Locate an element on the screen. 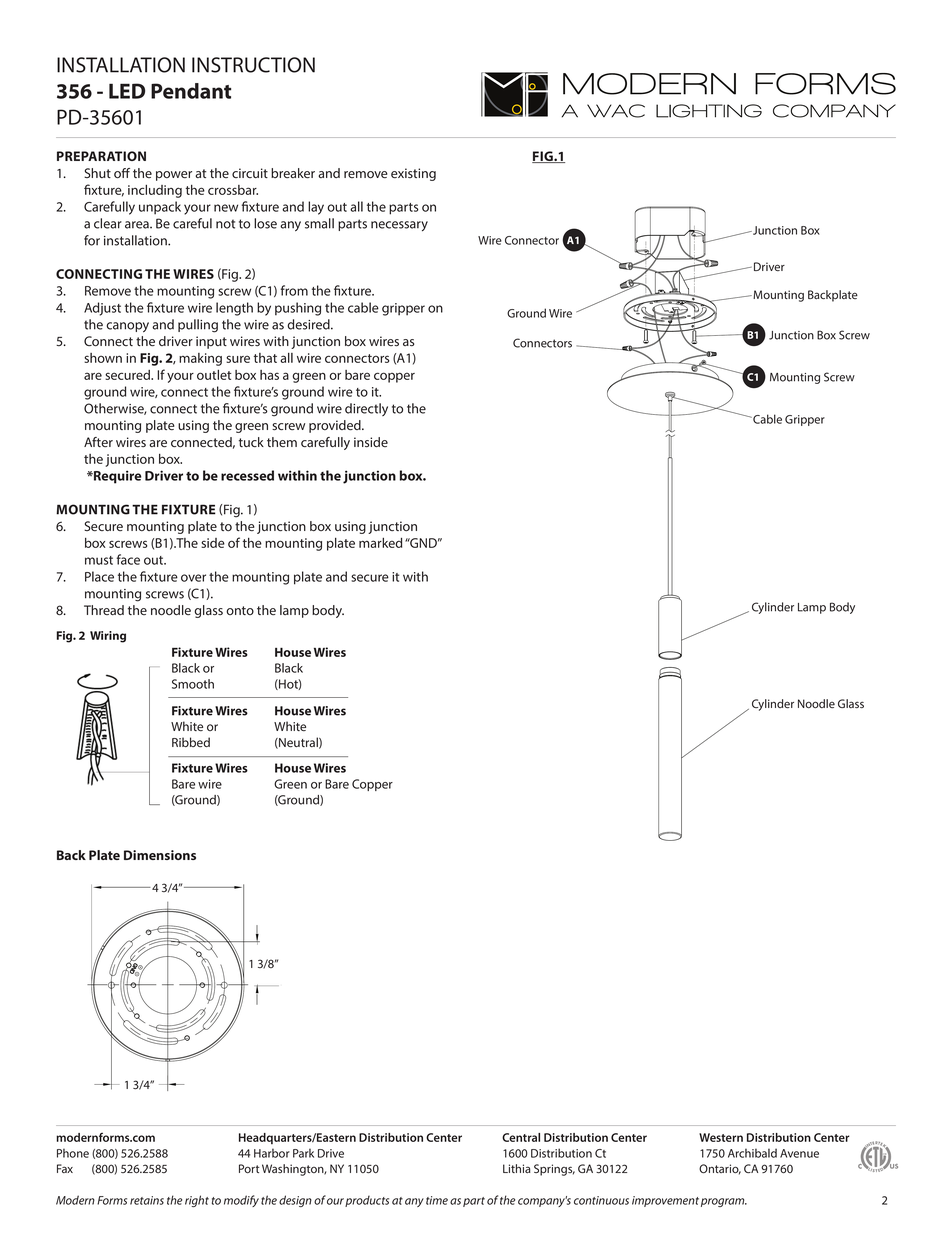  directly is located at coordinates (366, 409).
